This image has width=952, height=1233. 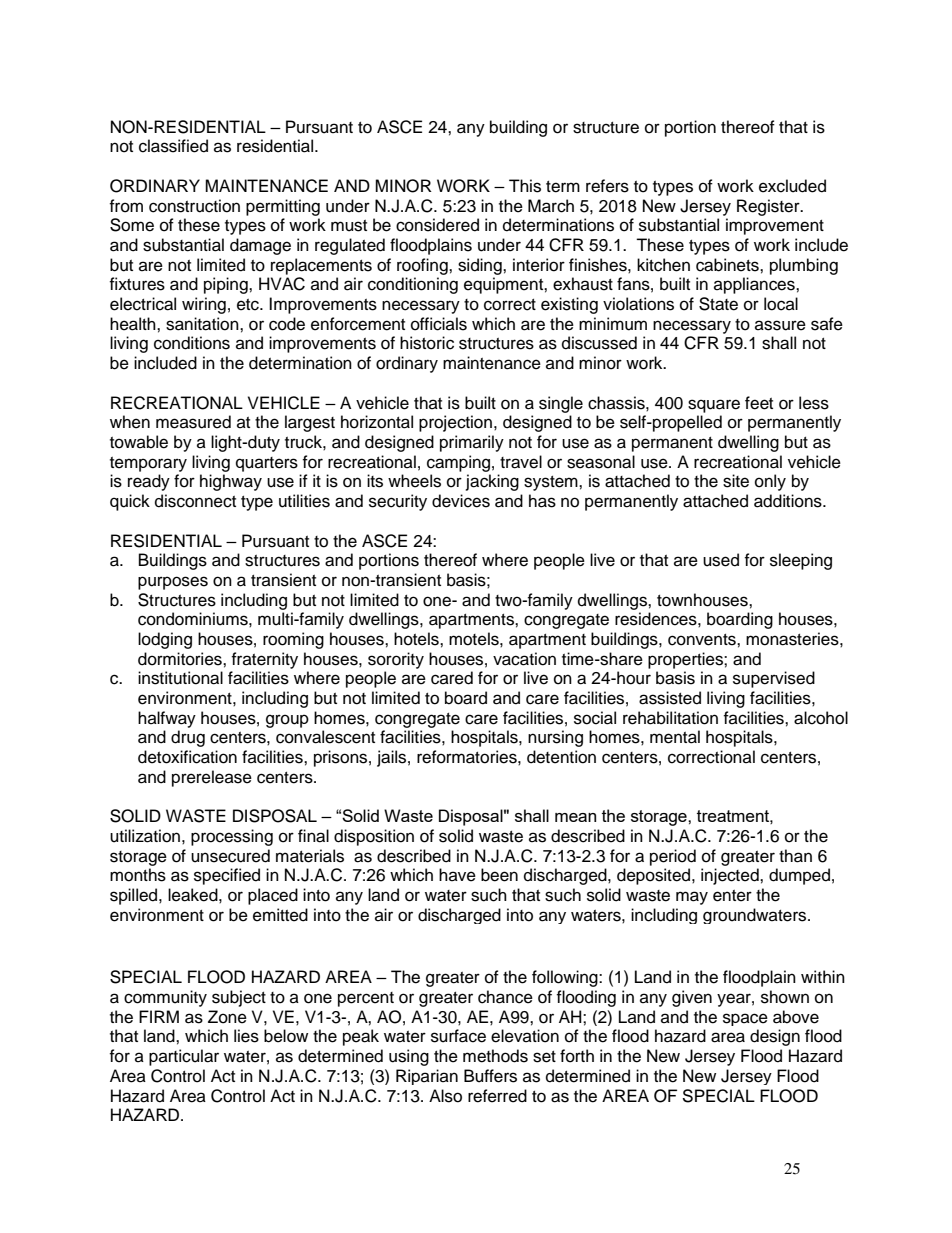 I want to click on Buffers, so click(x=490, y=1076).
